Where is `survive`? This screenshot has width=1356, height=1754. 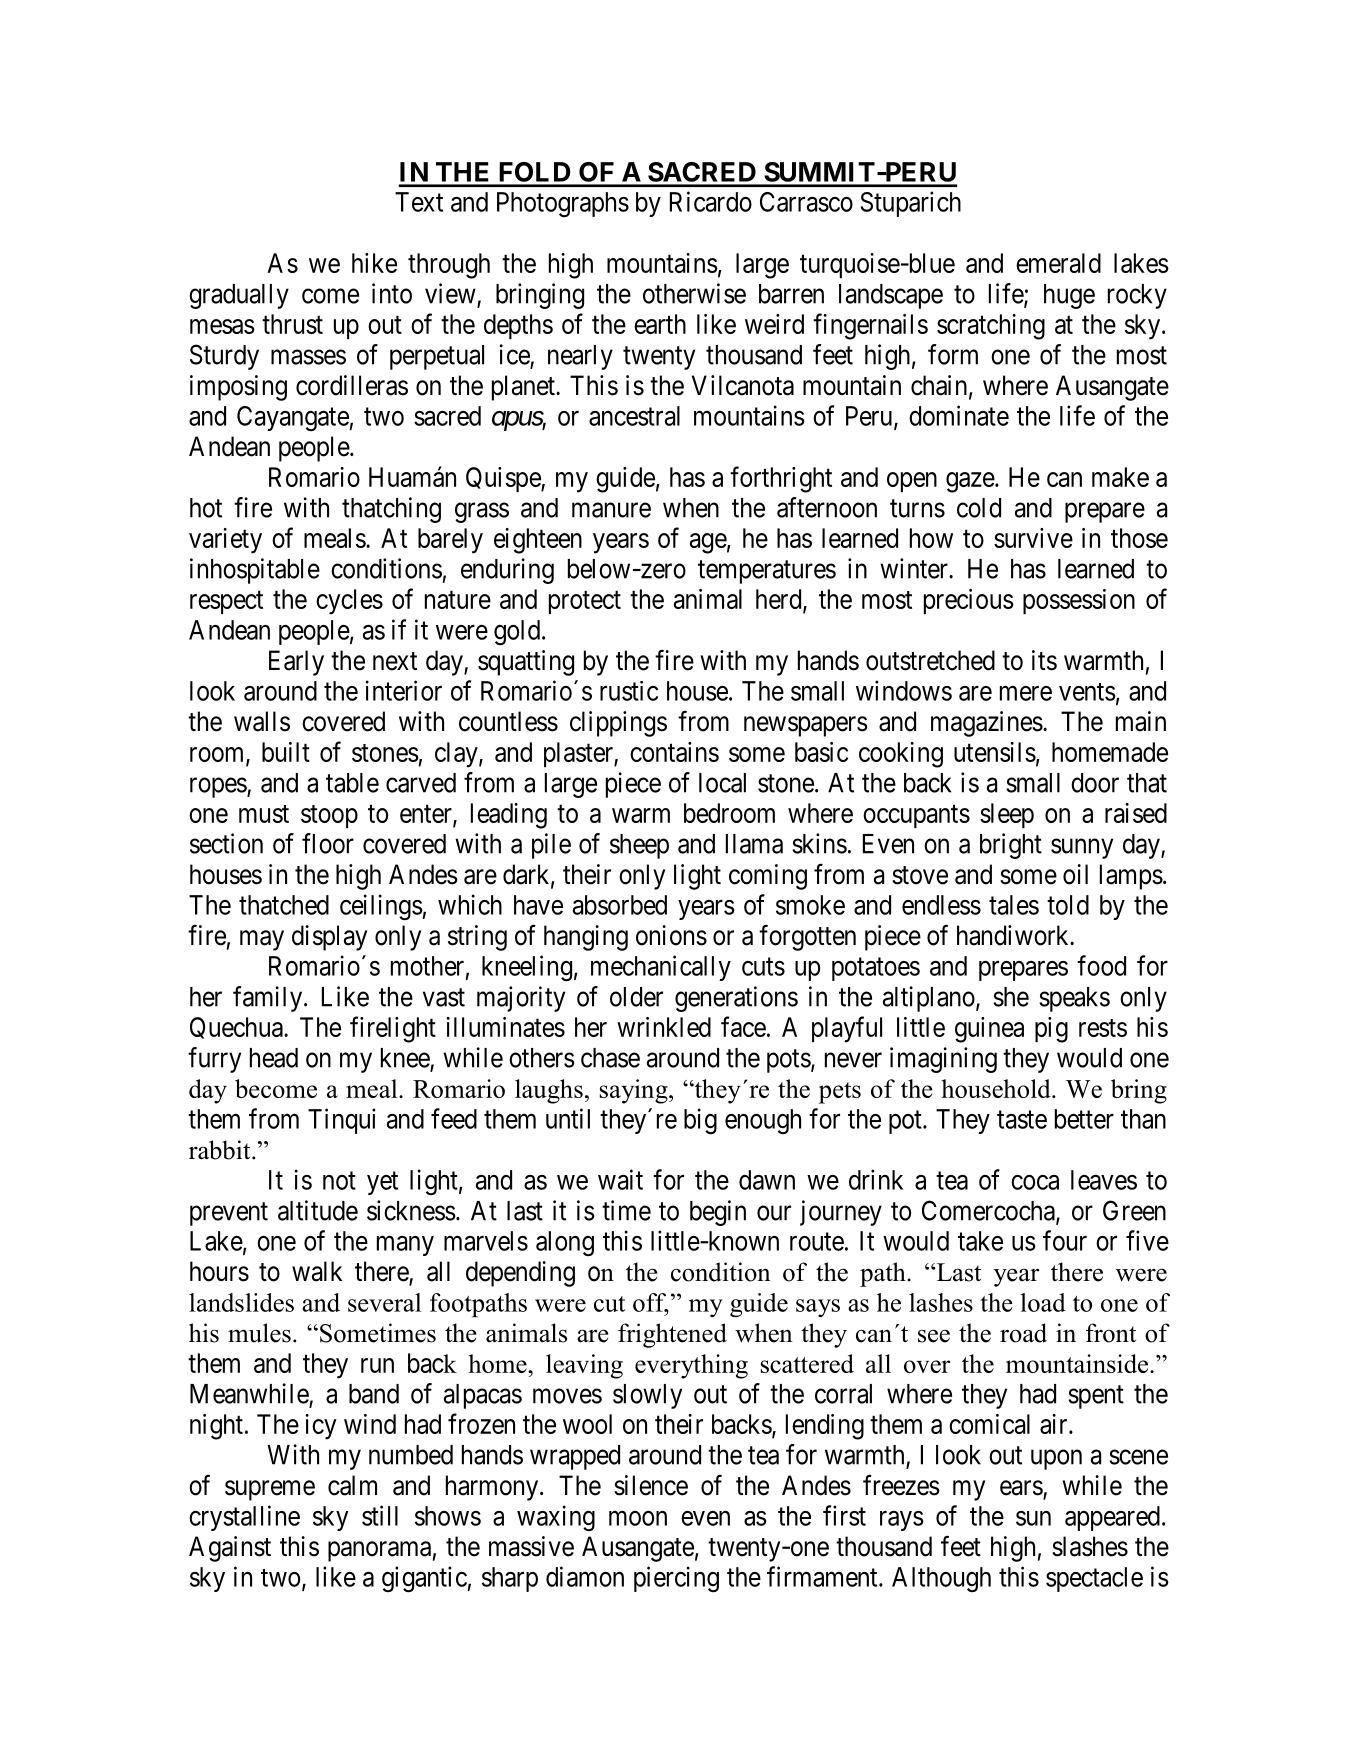 survive is located at coordinates (1033, 538).
